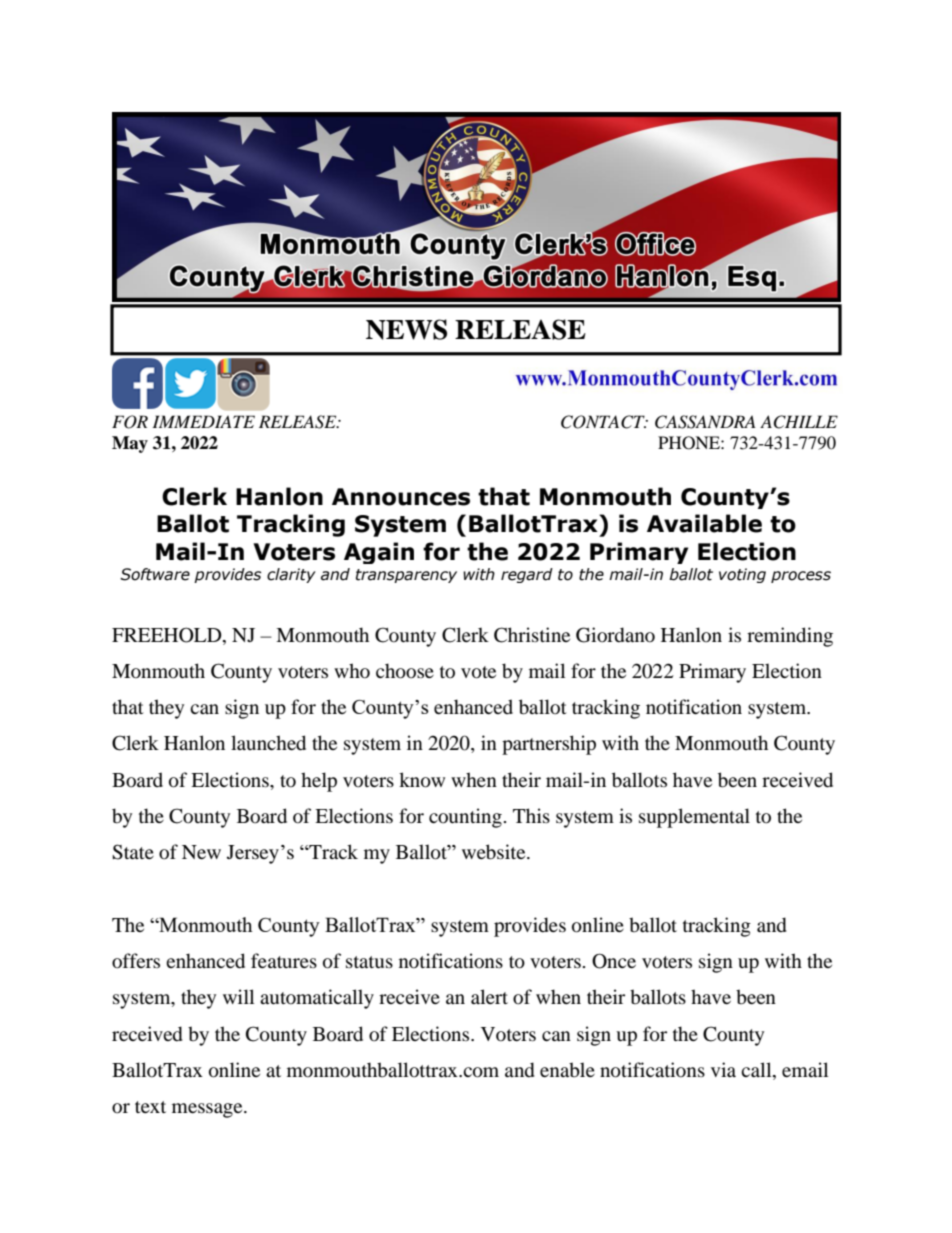 The width and height of the screenshot is (952, 1233). Describe the element at coordinates (495, 852) in the screenshot. I see `website` at that location.
